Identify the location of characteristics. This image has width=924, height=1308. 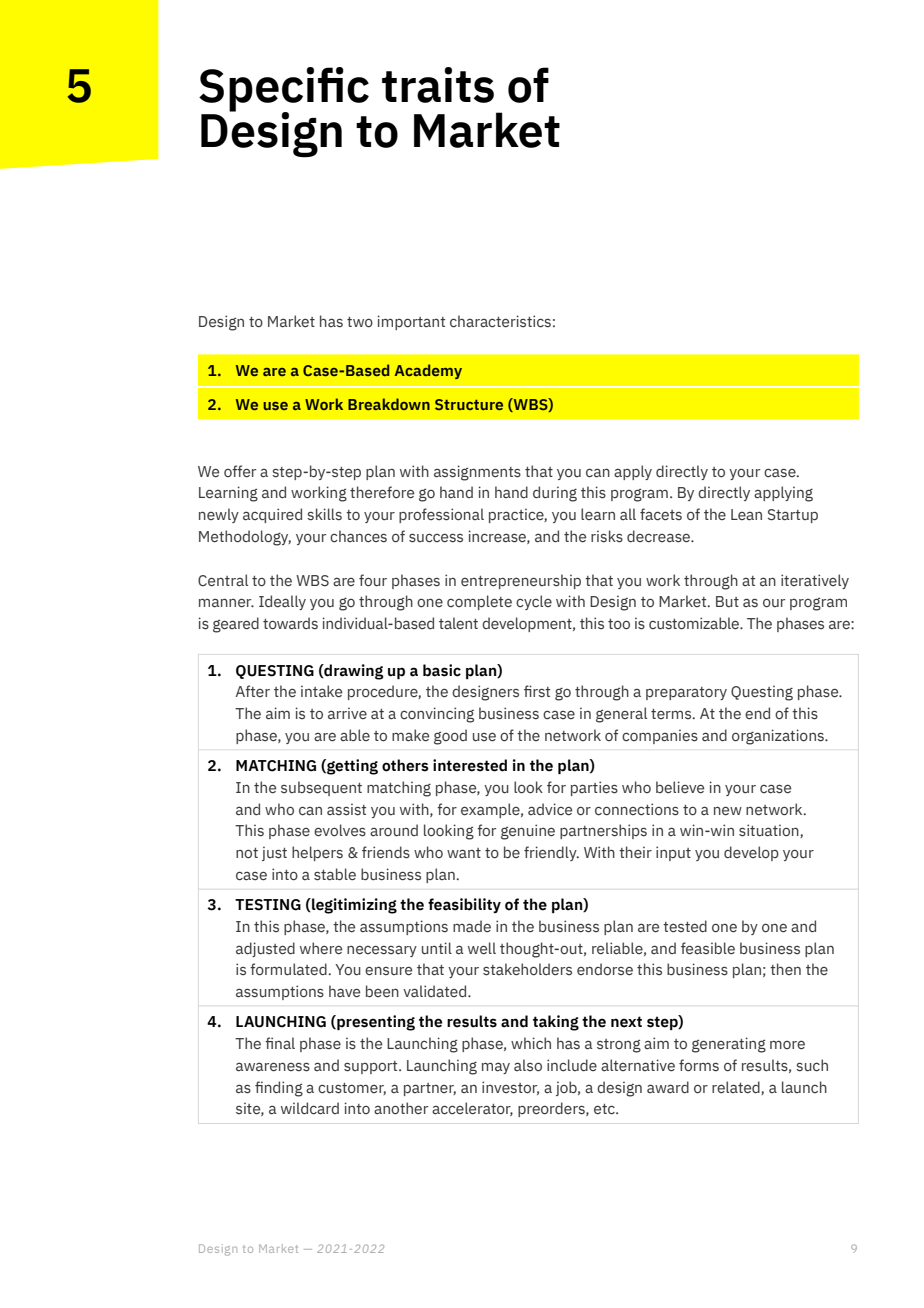
(500, 321).
